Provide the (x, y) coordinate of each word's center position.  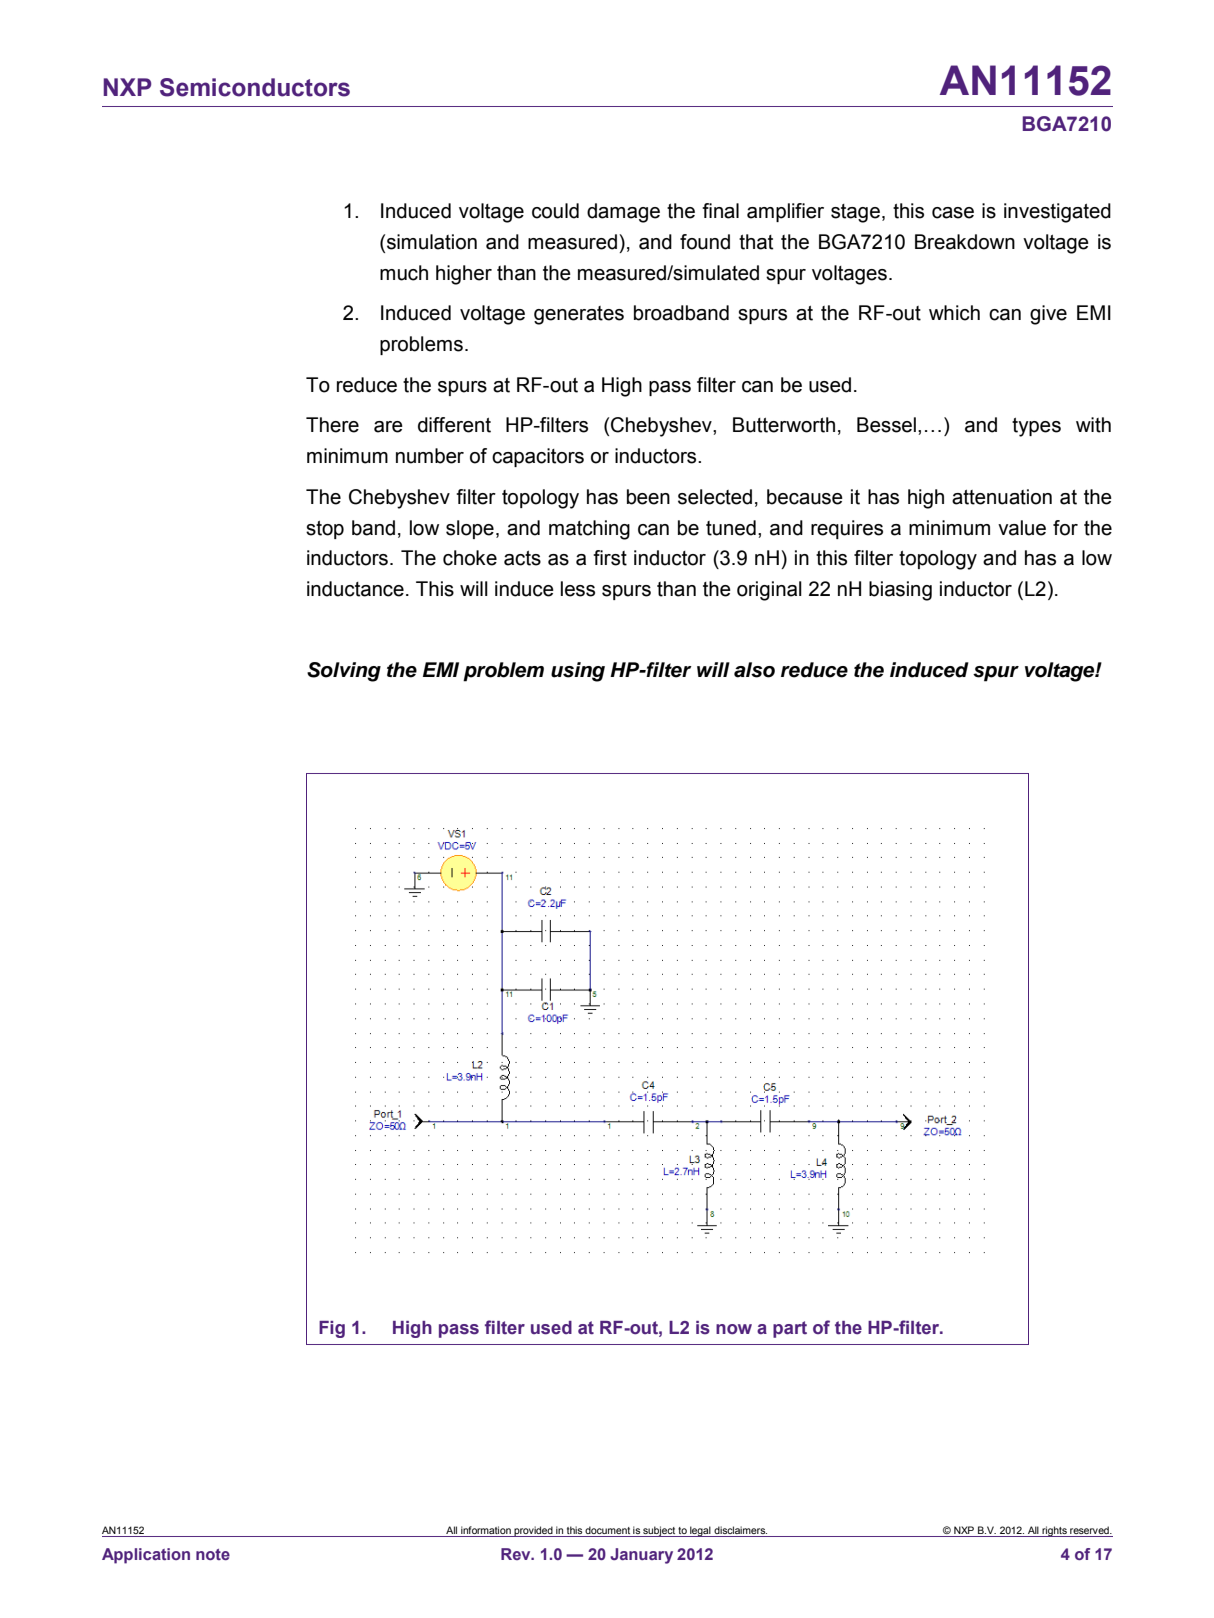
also (754, 670)
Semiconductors (255, 87)
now (734, 1329)
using (578, 672)
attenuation (1002, 497)
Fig (332, 1329)
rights (1054, 1531)
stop (325, 530)
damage (623, 213)
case (953, 213)
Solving (344, 672)
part (790, 1329)
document (607, 1530)
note (213, 1554)
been (648, 497)
